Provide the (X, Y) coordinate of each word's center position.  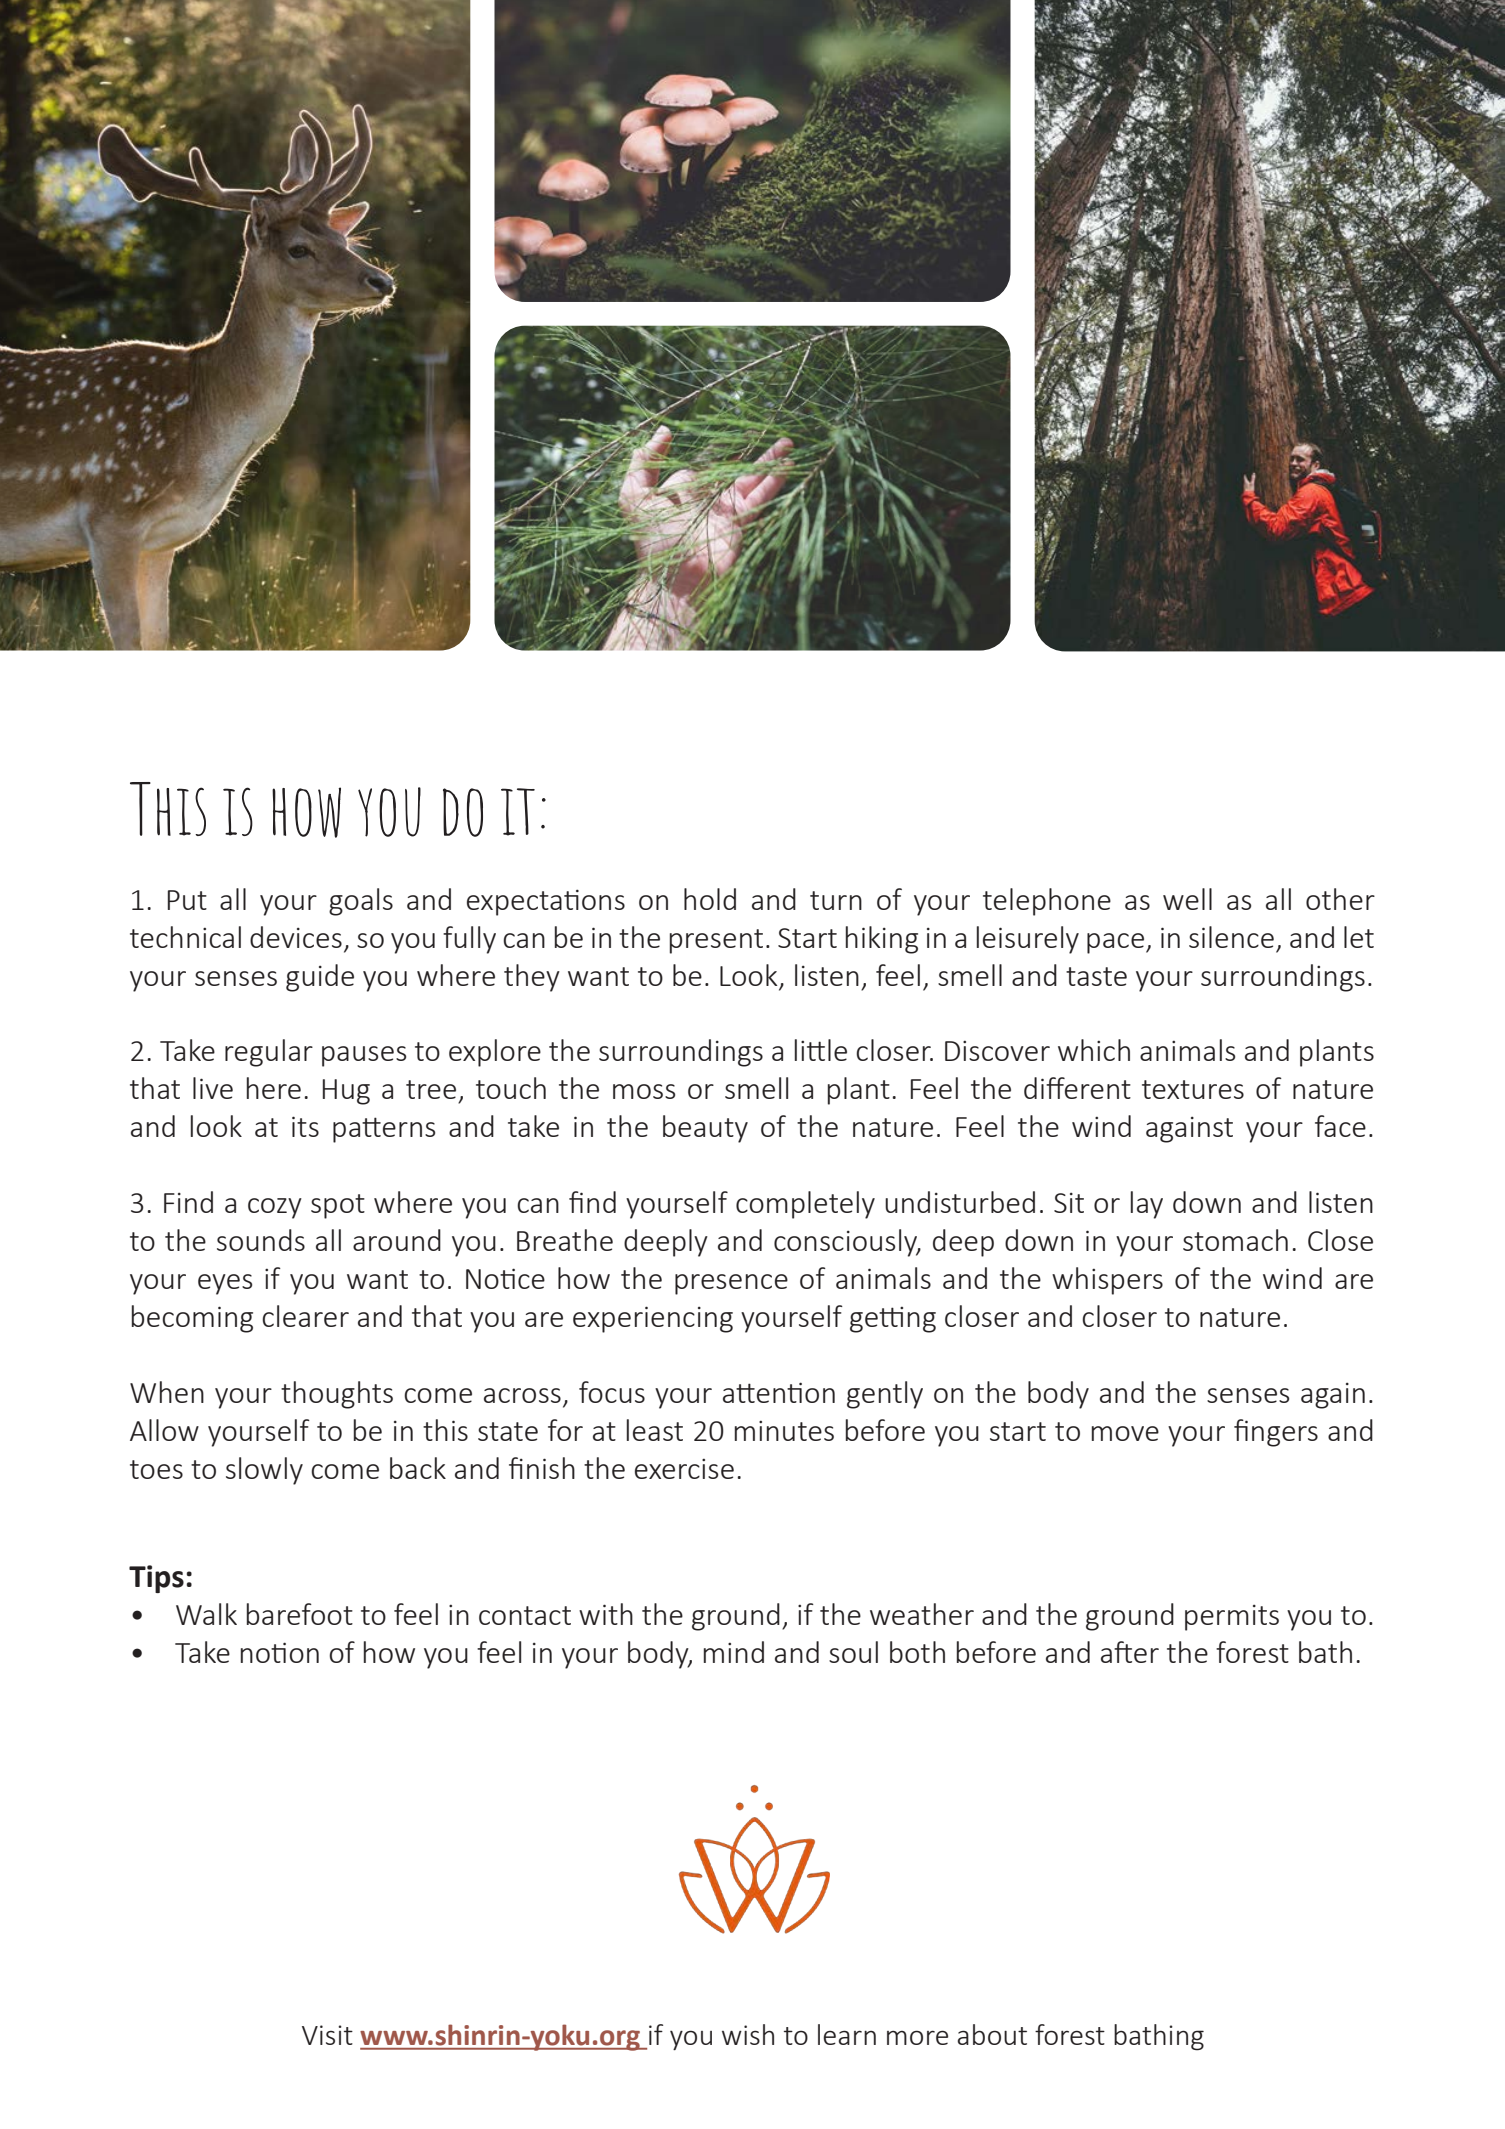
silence (1231, 937)
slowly (264, 1471)
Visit (327, 2035)
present (716, 941)
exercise (684, 1469)
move (1125, 1433)
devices (296, 937)
